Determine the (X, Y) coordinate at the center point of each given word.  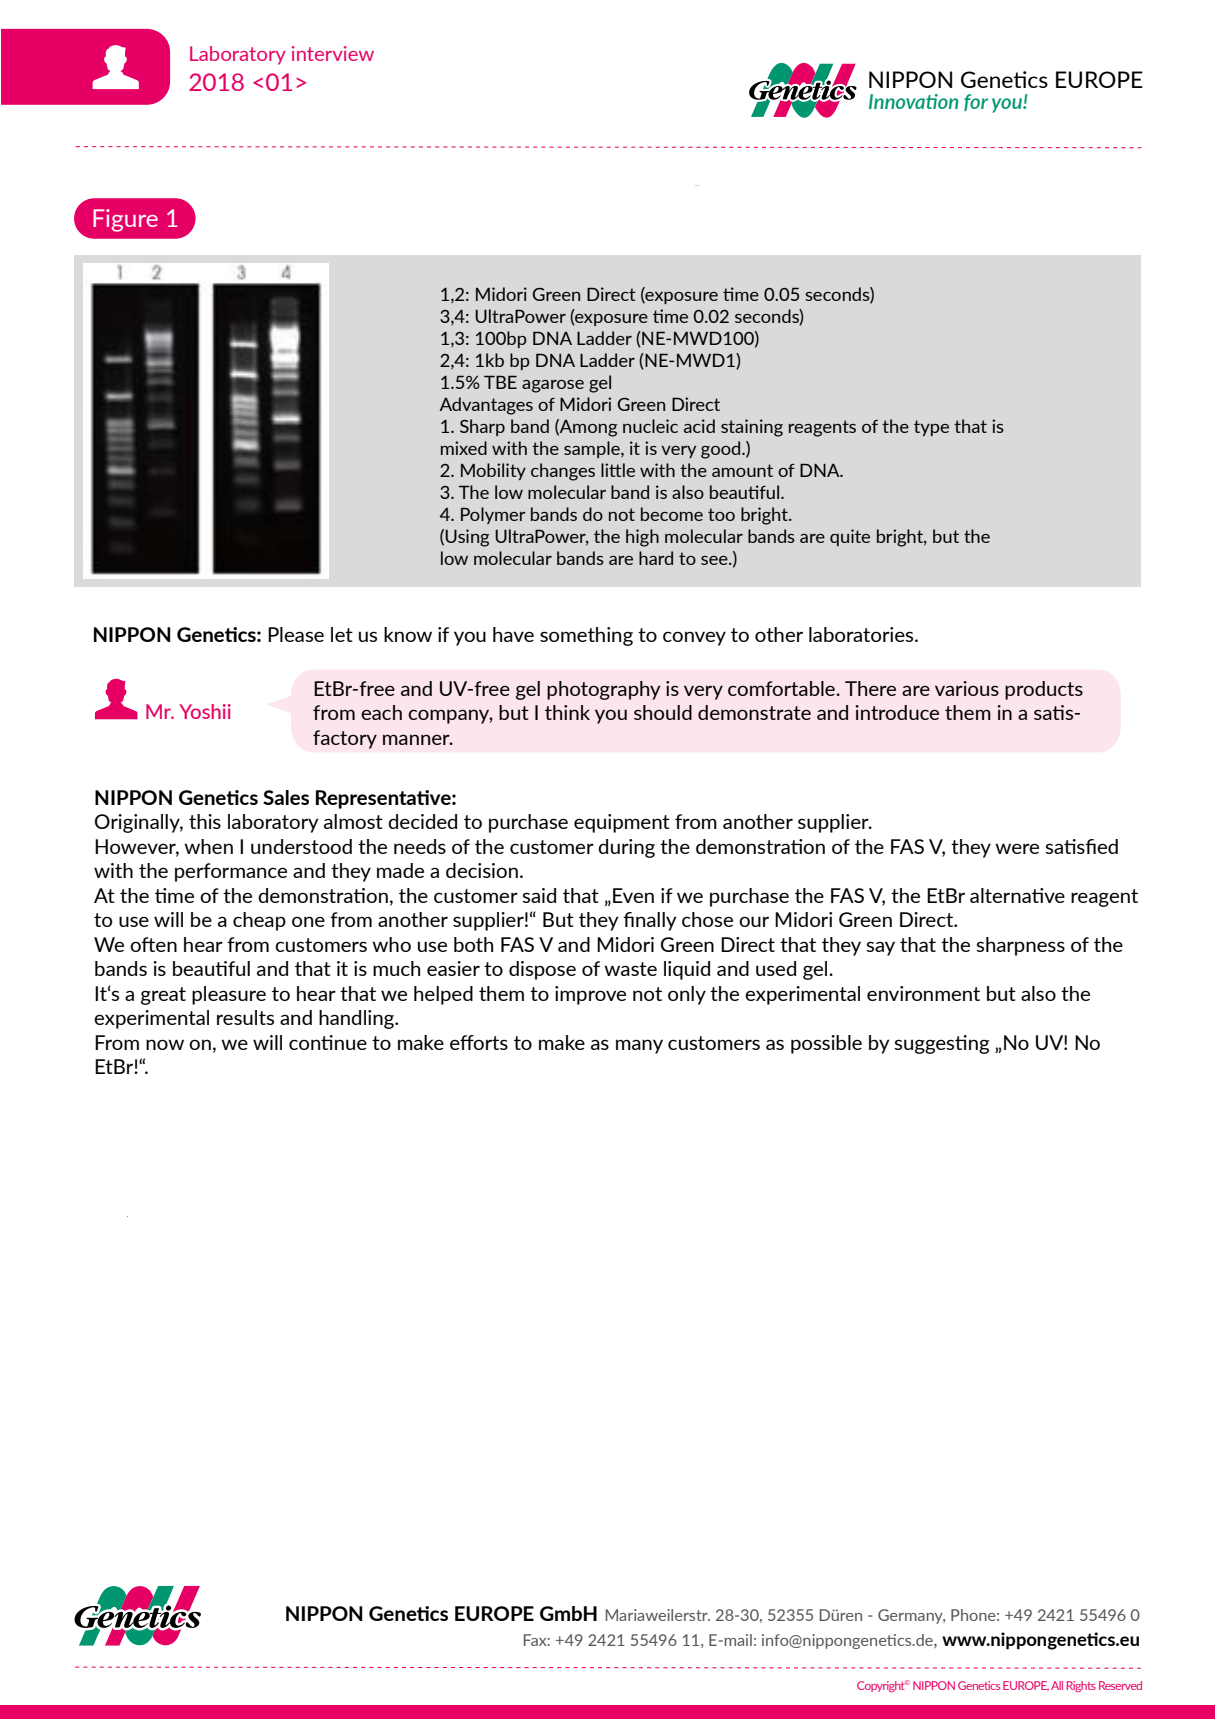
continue (328, 1042)
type (931, 428)
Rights (1081, 1686)
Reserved (1120, 1685)
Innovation (913, 101)
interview (333, 53)
